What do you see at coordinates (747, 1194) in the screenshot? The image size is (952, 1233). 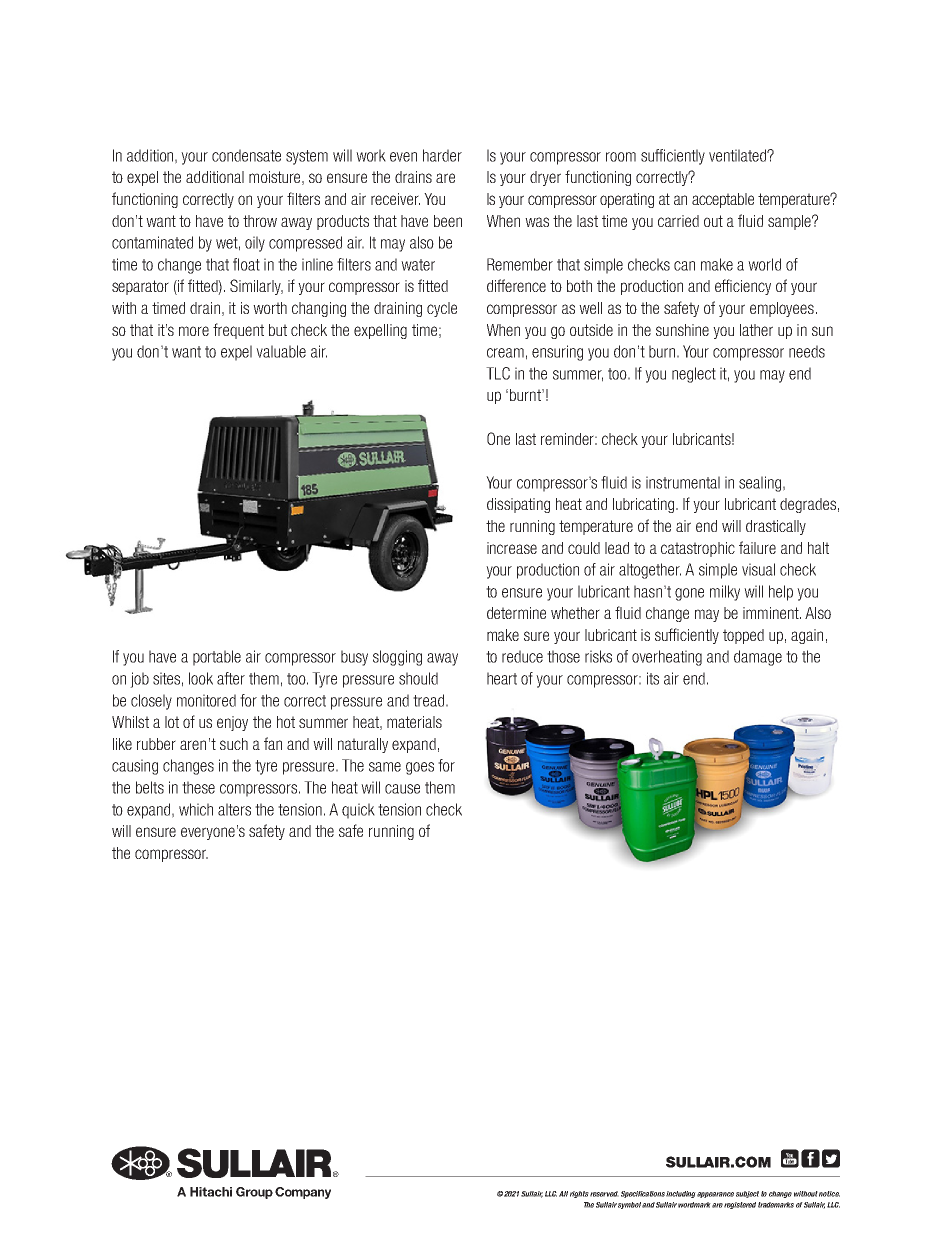 I see `subject` at bounding box center [747, 1194].
